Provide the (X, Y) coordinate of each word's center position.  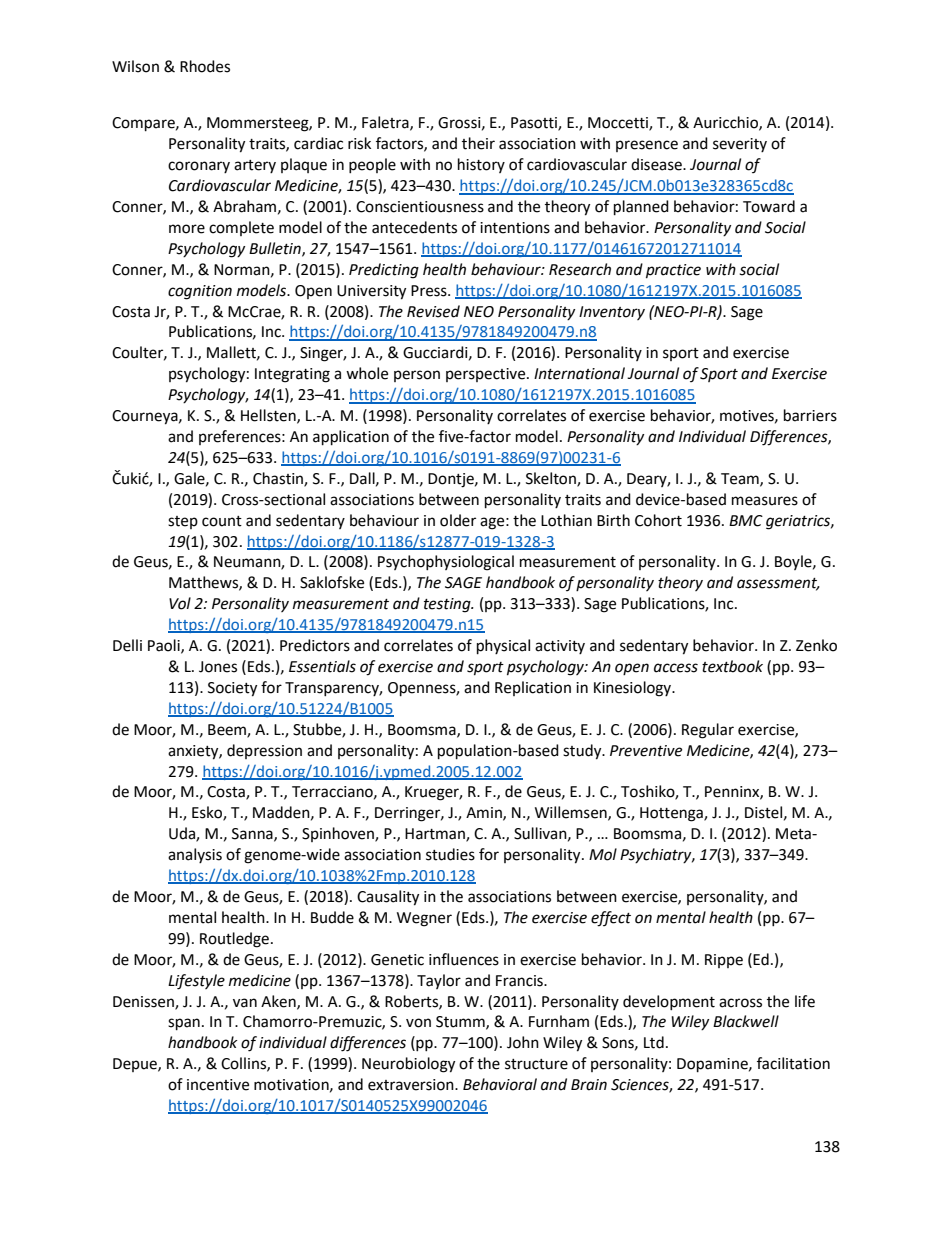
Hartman (436, 835)
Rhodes (205, 66)
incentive (218, 1085)
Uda (183, 834)
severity (740, 145)
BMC (746, 521)
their (478, 143)
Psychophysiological (446, 563)
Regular (708, 731)
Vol (180, 603)
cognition (200, 292)
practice (673, 271)
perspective (487, 375)
